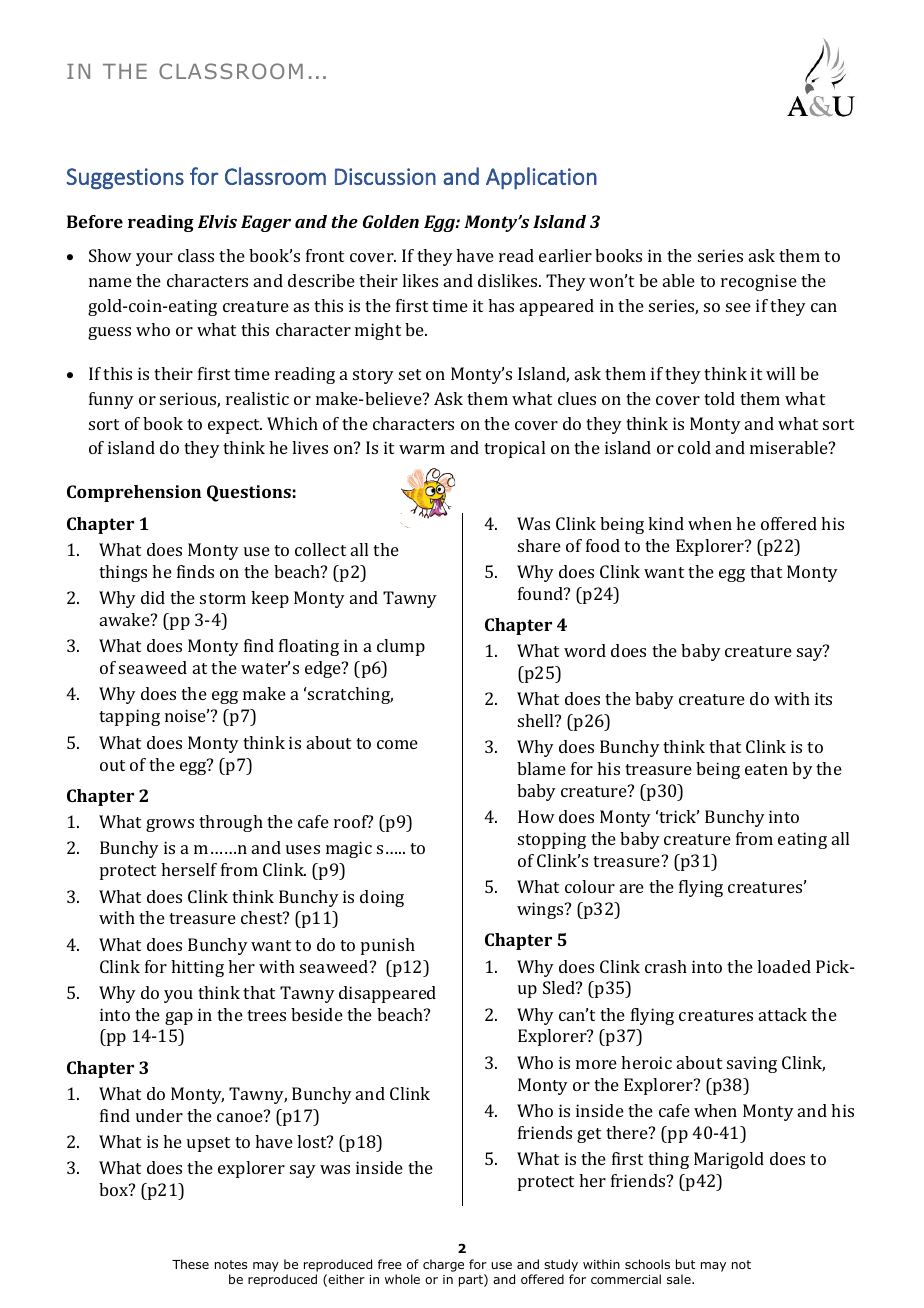  I want to click on cold, so click(694, 447).
